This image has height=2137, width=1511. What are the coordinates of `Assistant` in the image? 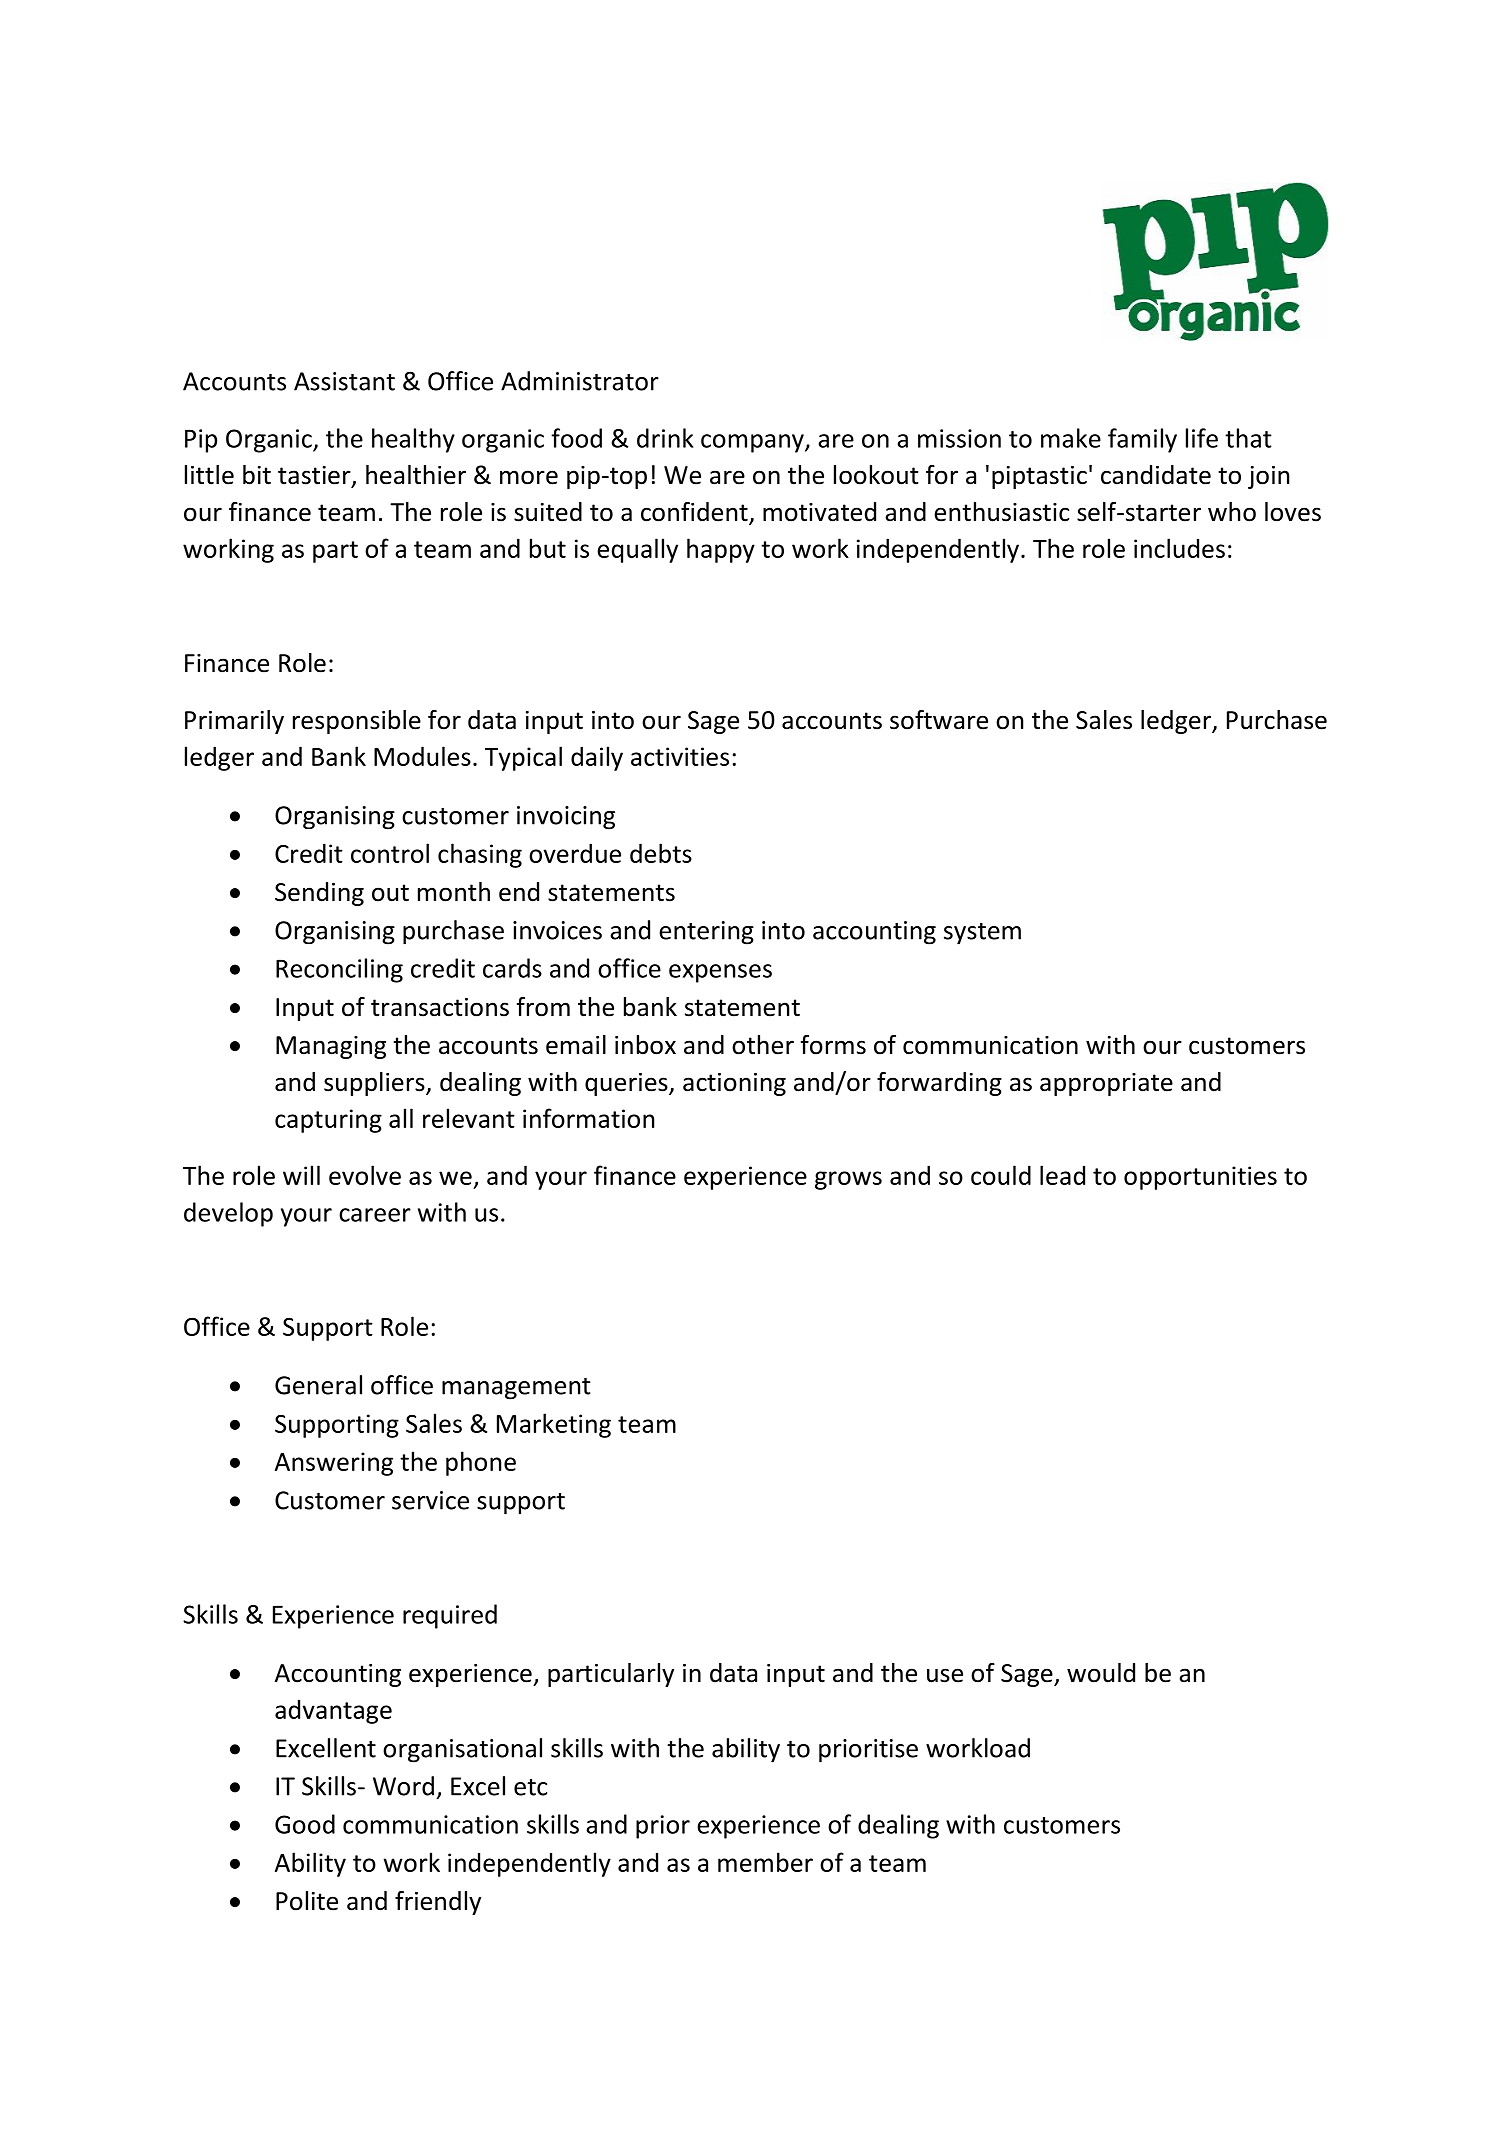 It's located at (344, 381).
